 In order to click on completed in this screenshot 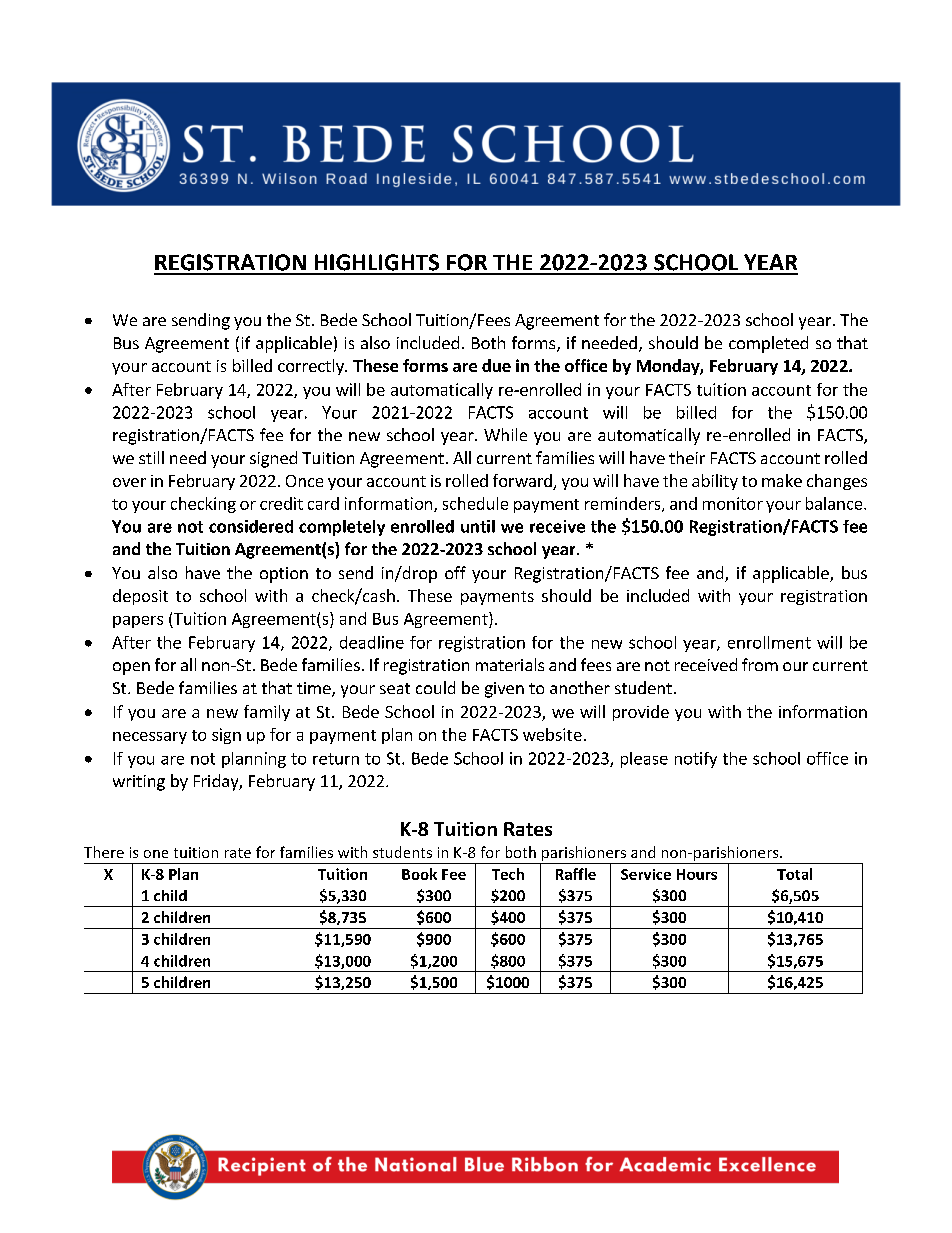, I will do `click(768, 344)`.
